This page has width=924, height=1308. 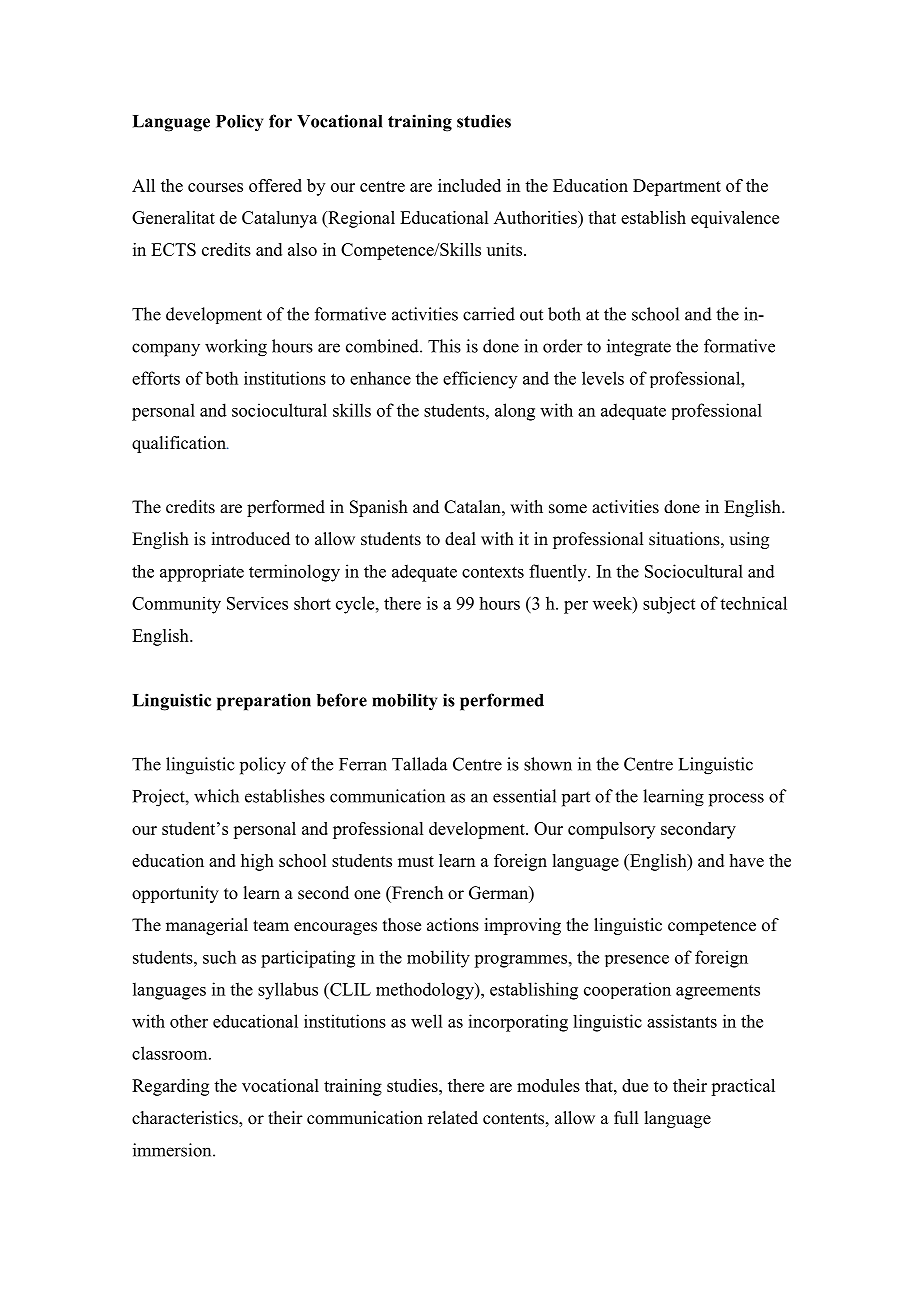 I want to click on subject, so click(x=669, y=605).
